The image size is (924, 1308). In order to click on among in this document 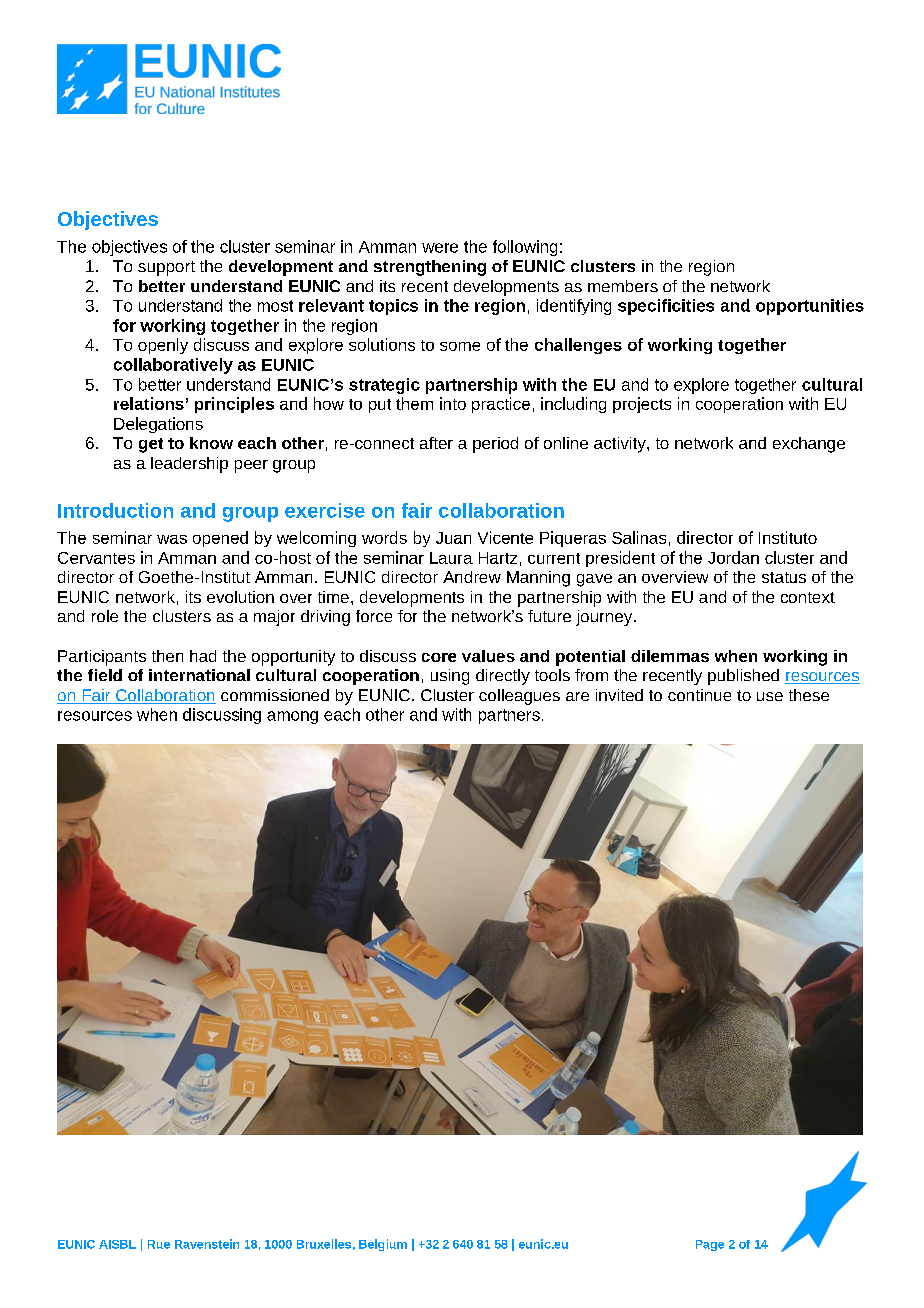, I will do `click(292, 717)`.
